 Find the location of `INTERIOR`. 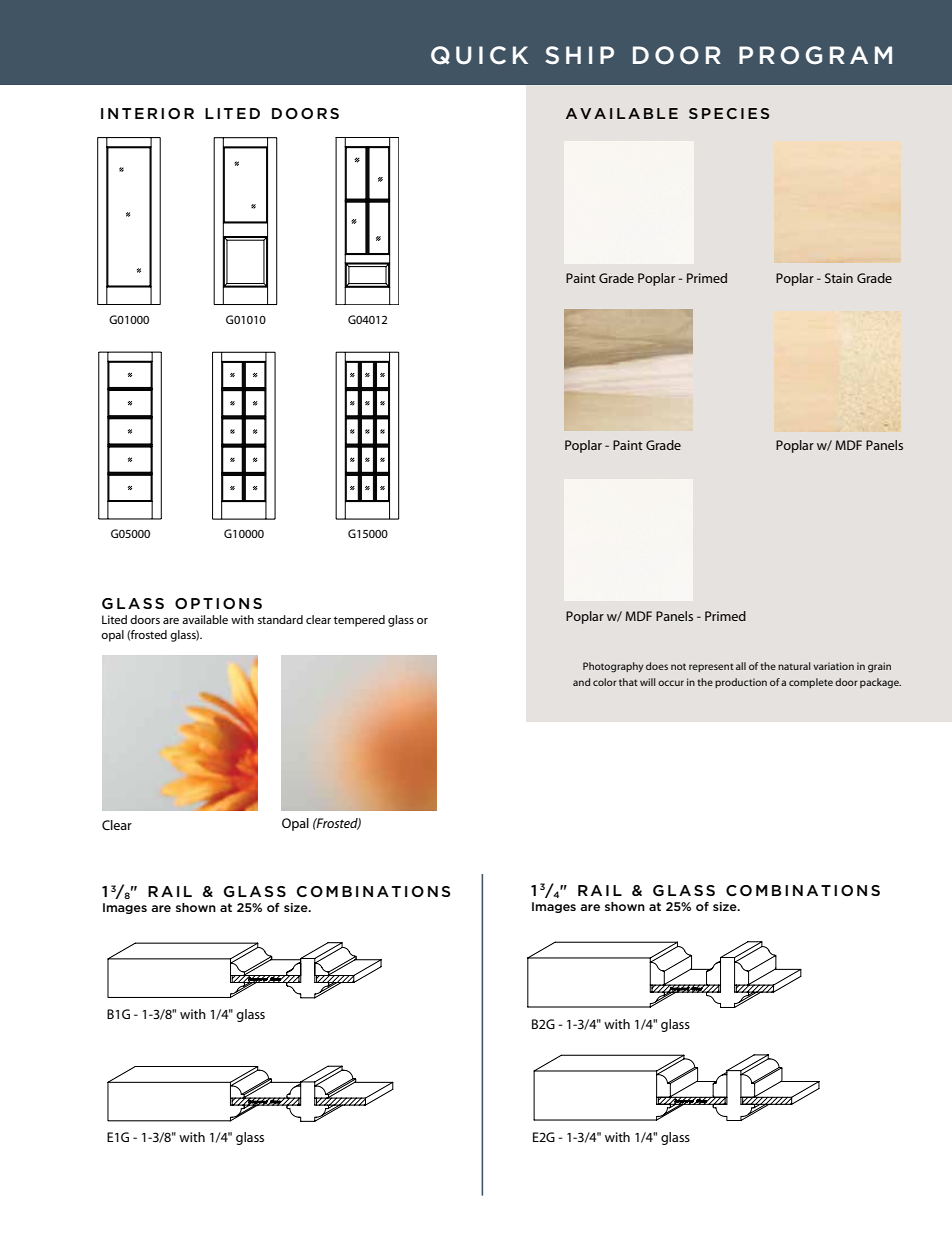

INTERIOR is located at coordinates (147, 113).
